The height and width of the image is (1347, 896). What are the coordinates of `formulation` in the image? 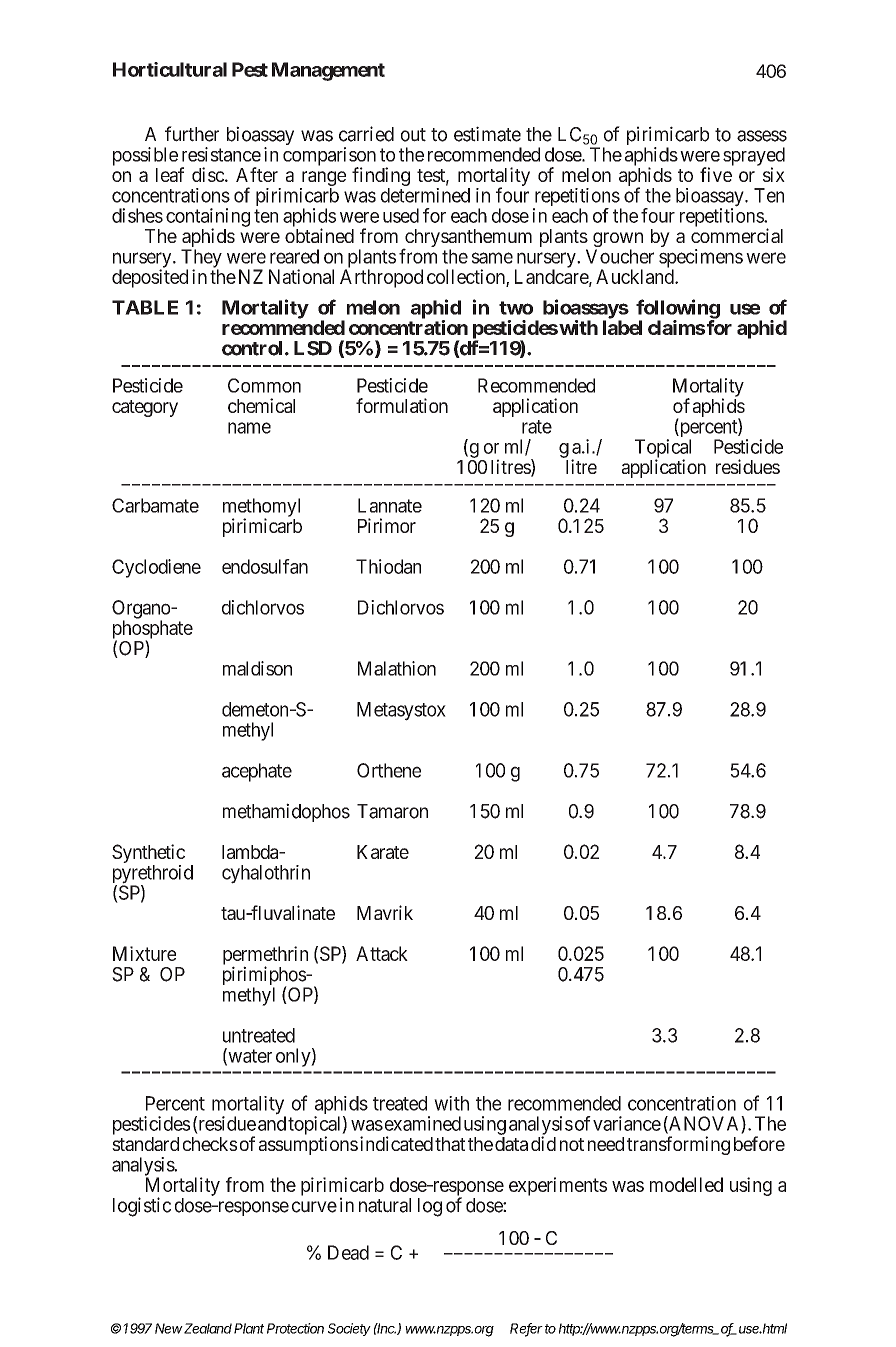 It's located at (402, 405).
